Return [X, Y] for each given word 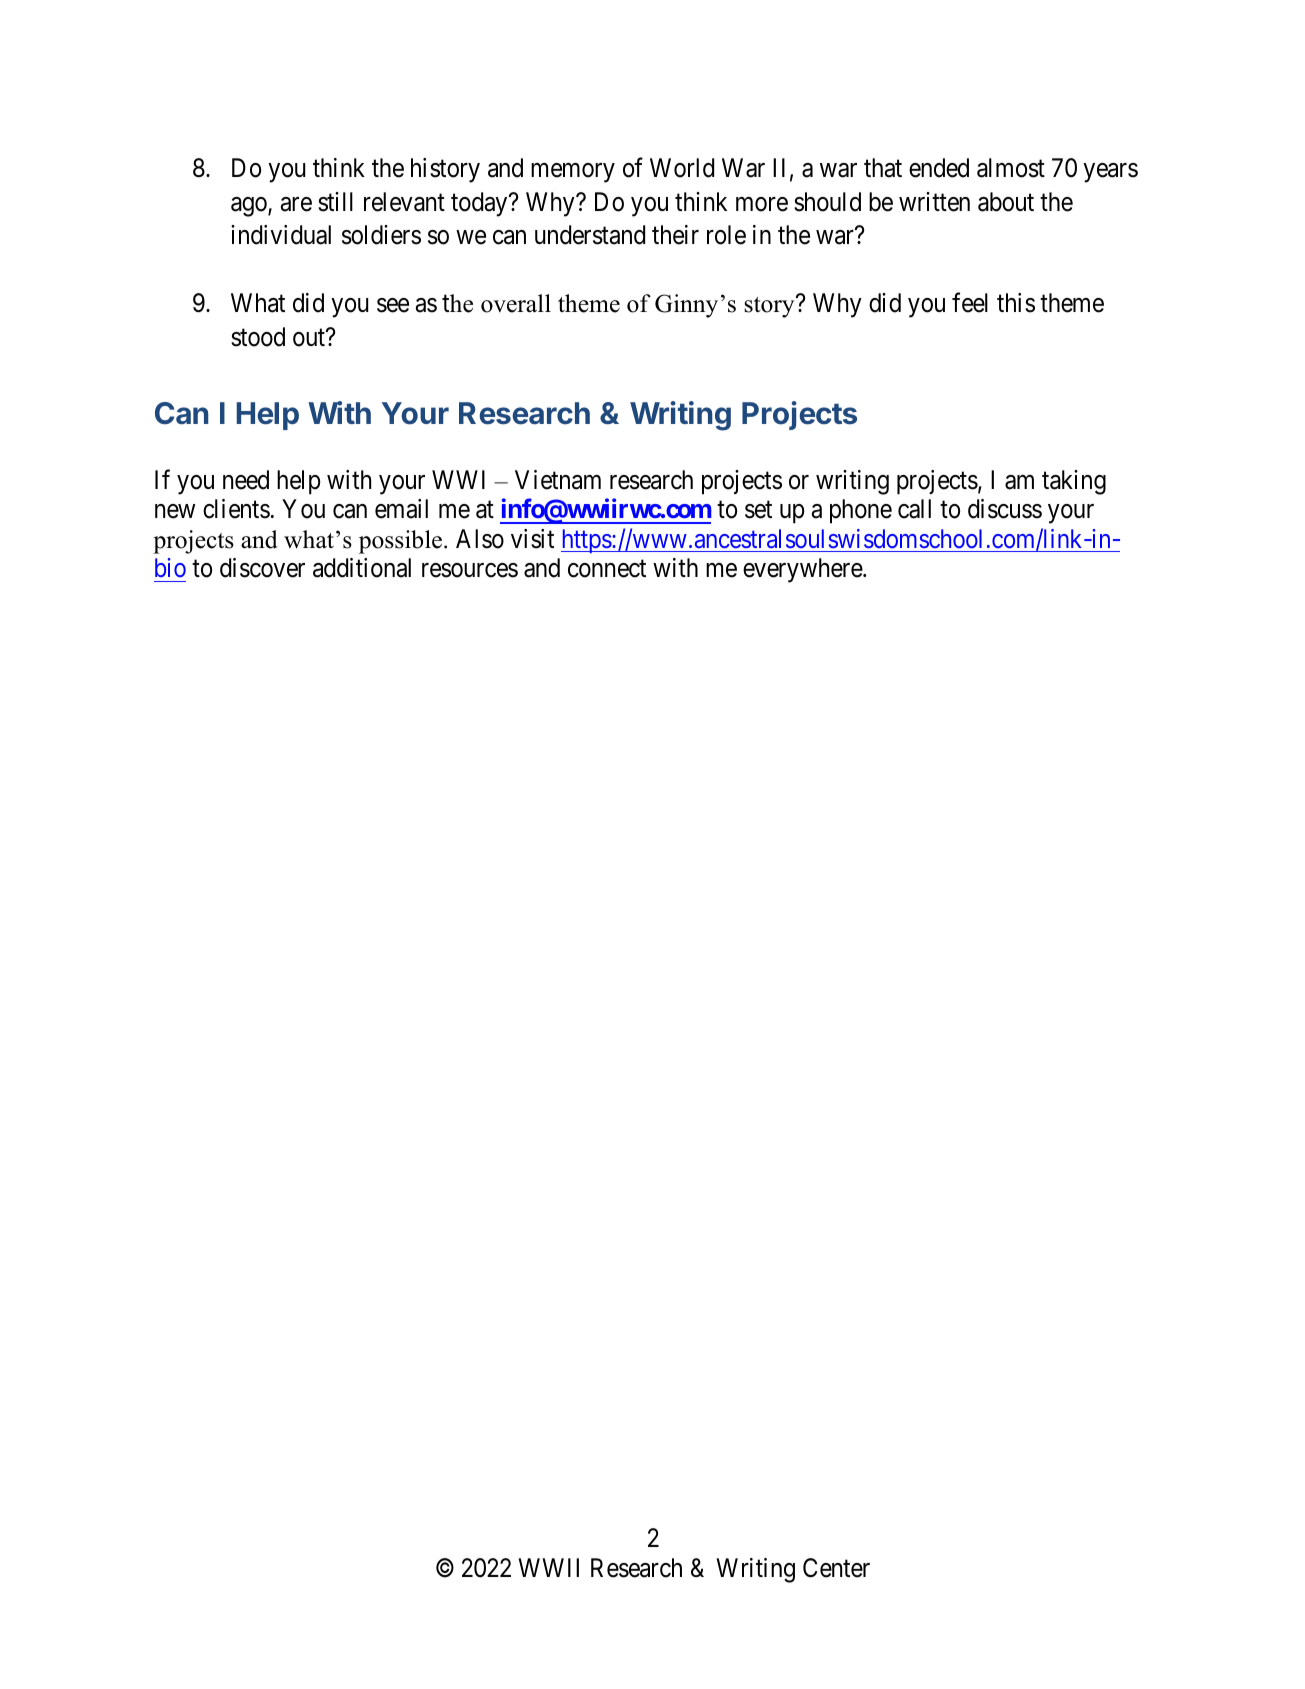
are [296, 204]
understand [590, 235]
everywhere [803, 570]
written [934, 202]
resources [470, 570]
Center [836, 1568]
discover [262, 568]
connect [607, 569]
